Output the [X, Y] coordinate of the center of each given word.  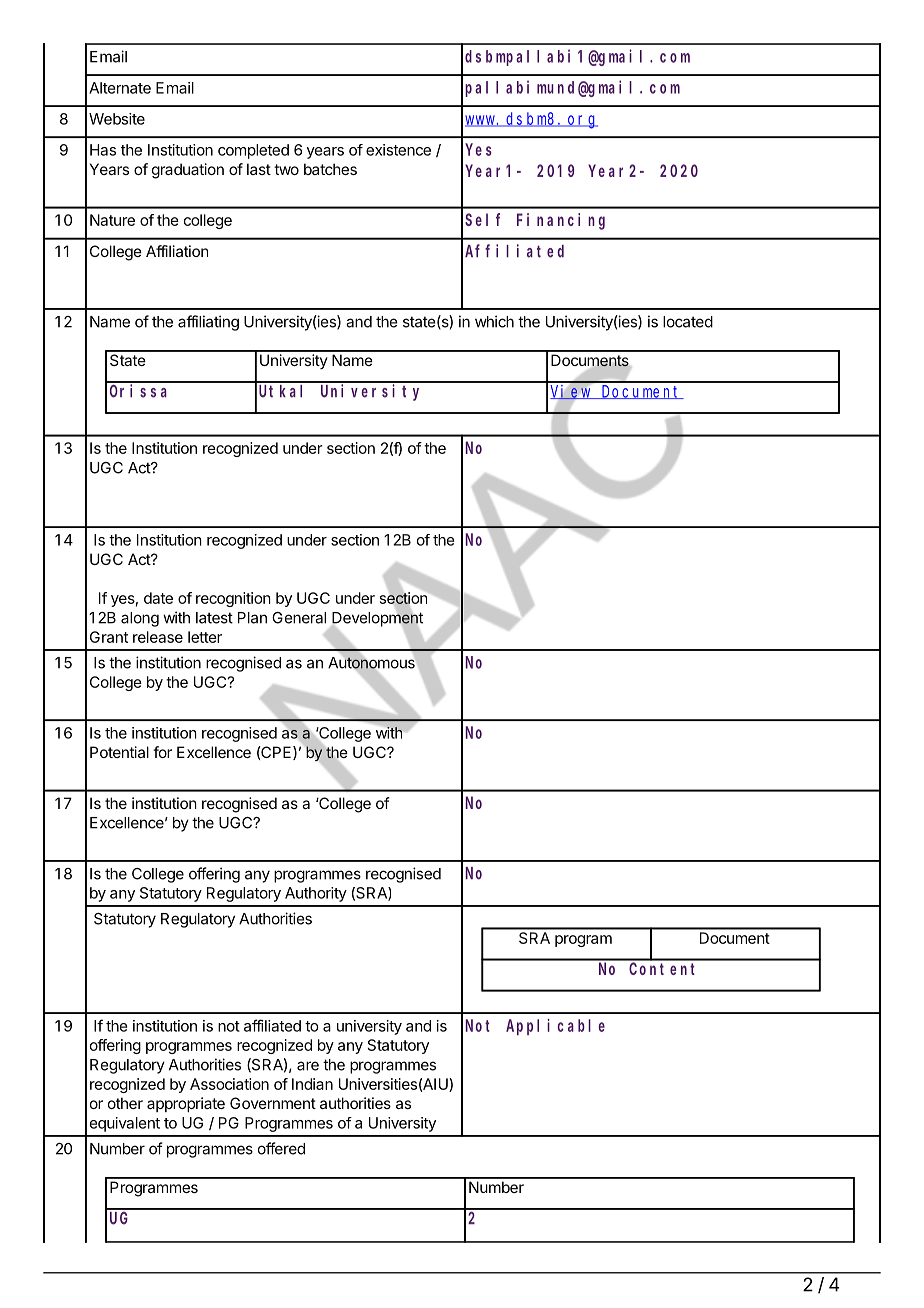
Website [117, 119]
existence [398, 150]
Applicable [555, 1027]
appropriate [186, 1104]
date [158, 598]
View [572, 392]
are [308, 1066]
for [162, 752]
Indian [312, 1084]
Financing [561, 221]
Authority [316, 894]
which [494, 321]
